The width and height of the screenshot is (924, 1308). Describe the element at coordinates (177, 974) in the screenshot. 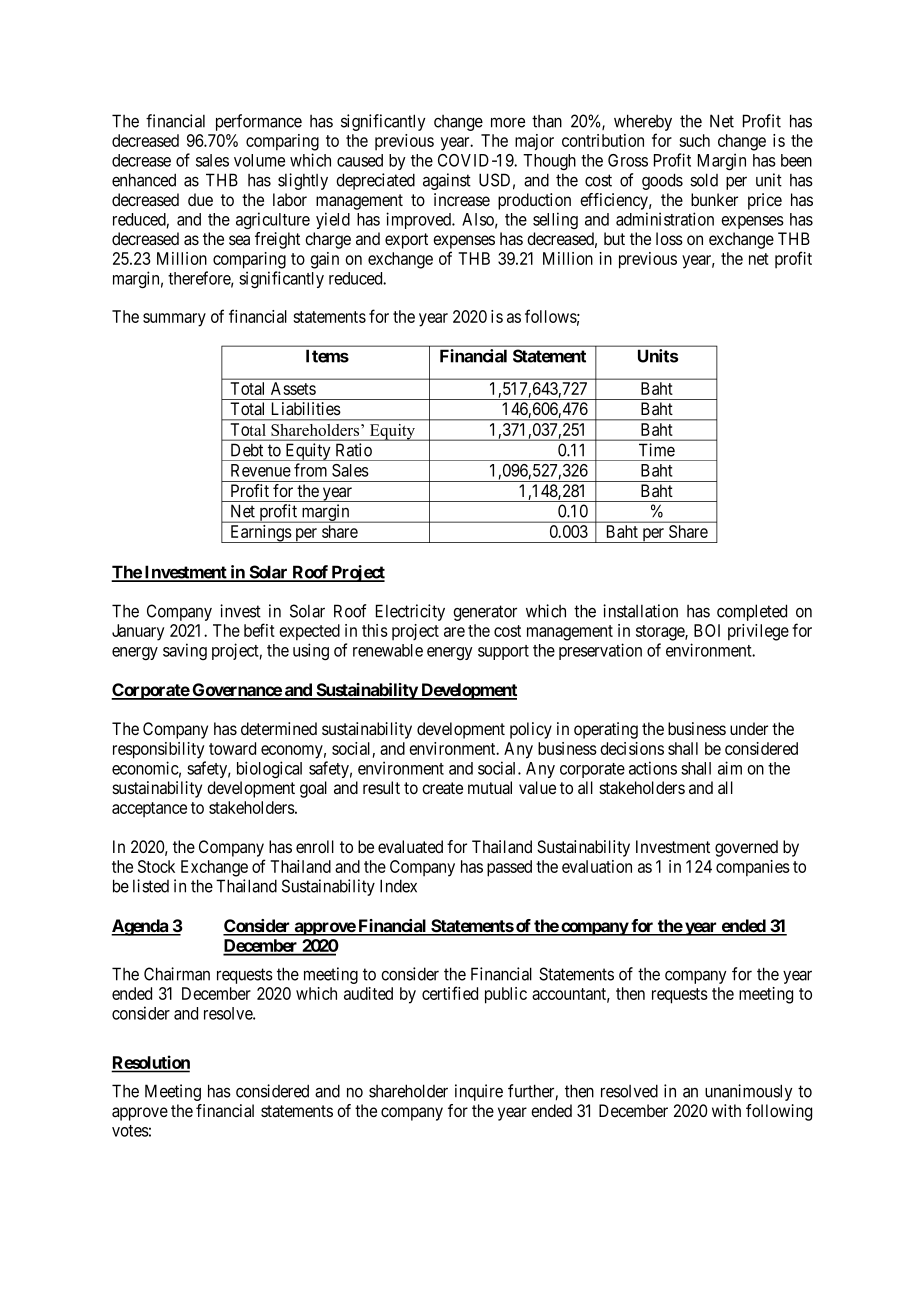

I see `Chairman` at that location.
